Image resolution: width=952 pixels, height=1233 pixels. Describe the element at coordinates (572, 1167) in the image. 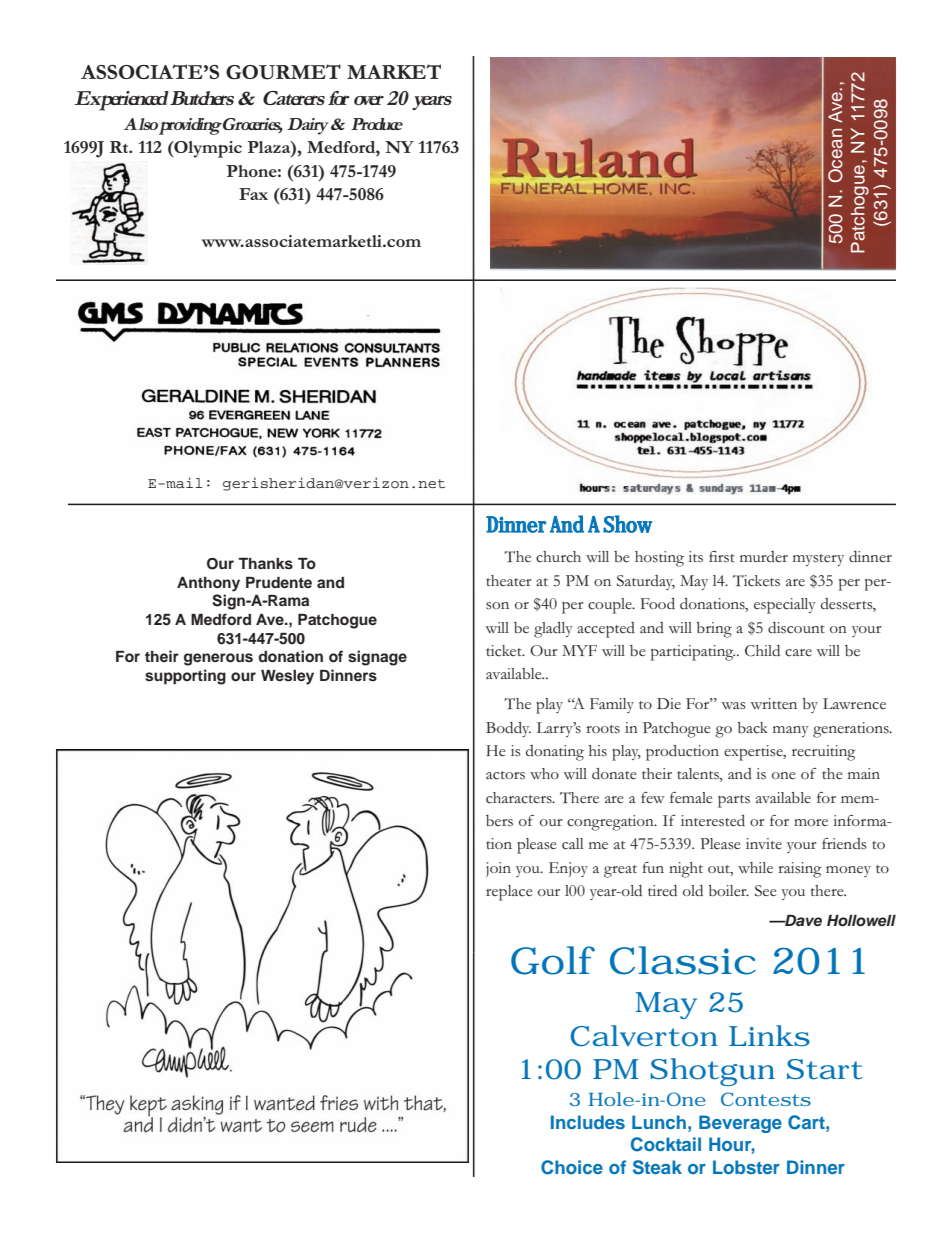

I see `Choice` at that location.
